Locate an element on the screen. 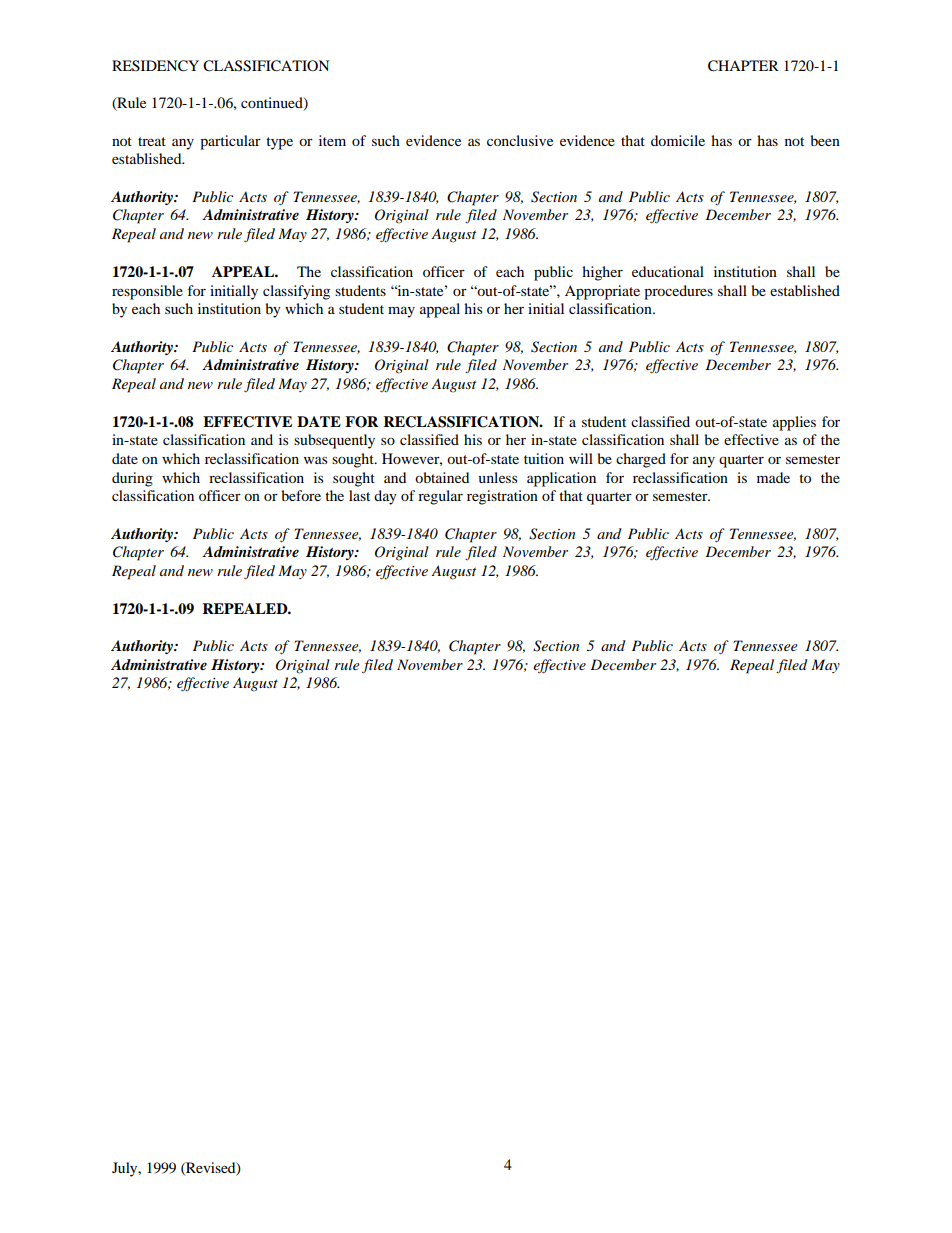 This screenshot has height=1233, width=952. RESIDENCY is located at coordinates (155, 66).
